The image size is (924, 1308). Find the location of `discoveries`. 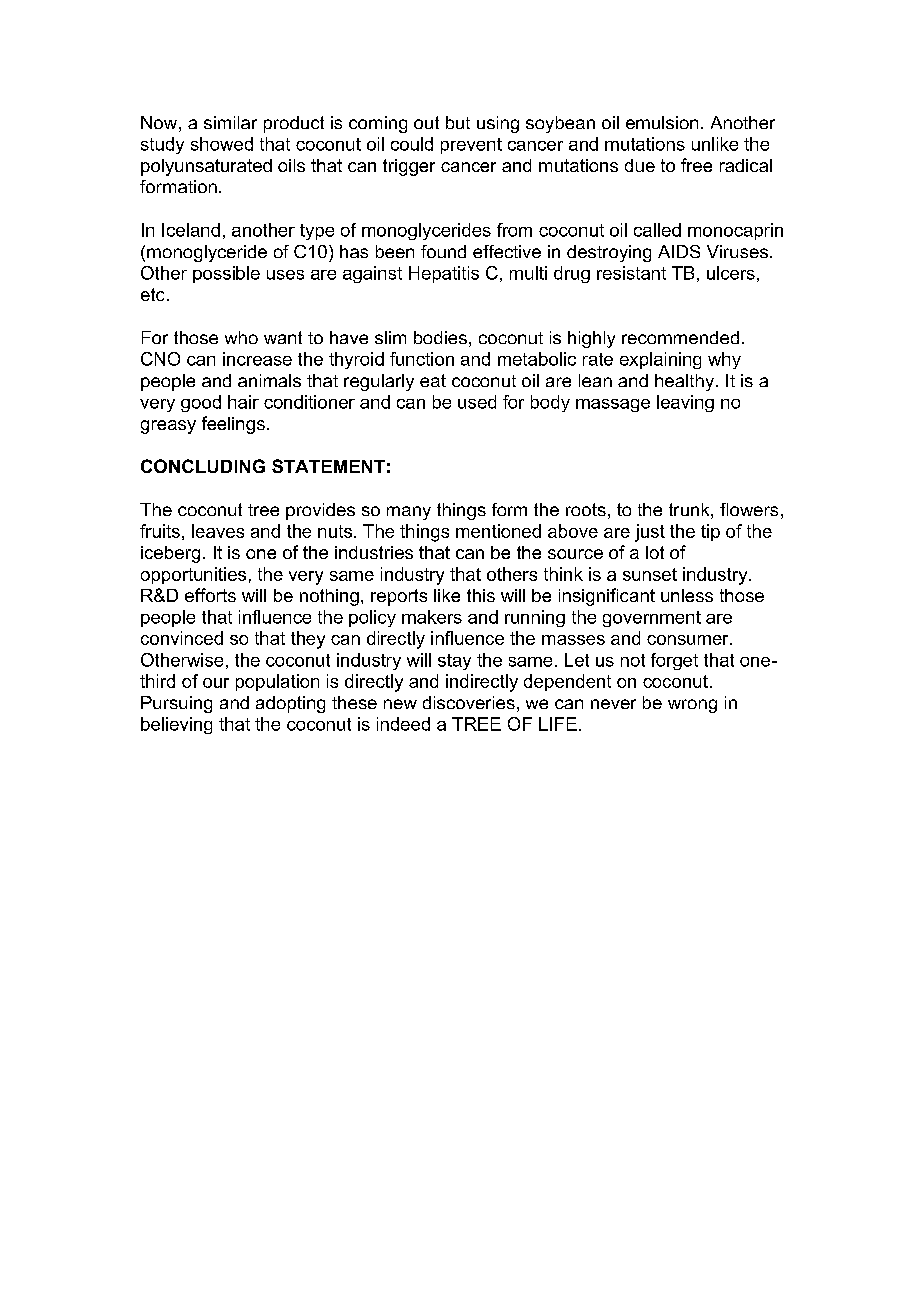

discoveries is located at coordinates (469, 702).
